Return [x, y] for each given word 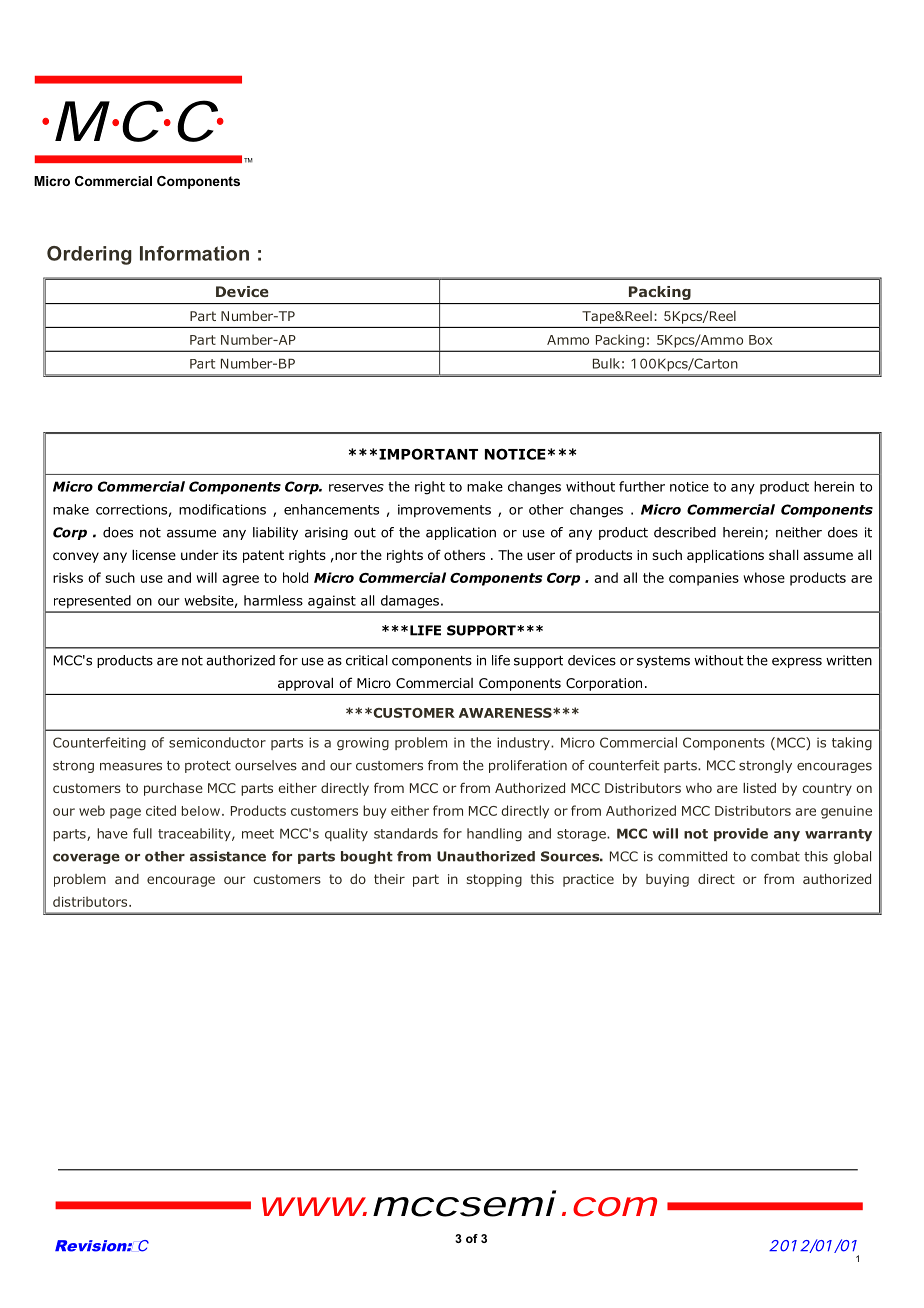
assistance [228, 856]
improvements [444, 510]
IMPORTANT [428, 454]
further [642, 486]
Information [194, 253]
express [797, 662]
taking [852, 744]
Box [760, 340]
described [685, 532]
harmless [273, 600]
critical [366, 660]
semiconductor [217, 742]
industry [524, 743]
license [154, 555]
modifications [222, 509]
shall [783, 554]
